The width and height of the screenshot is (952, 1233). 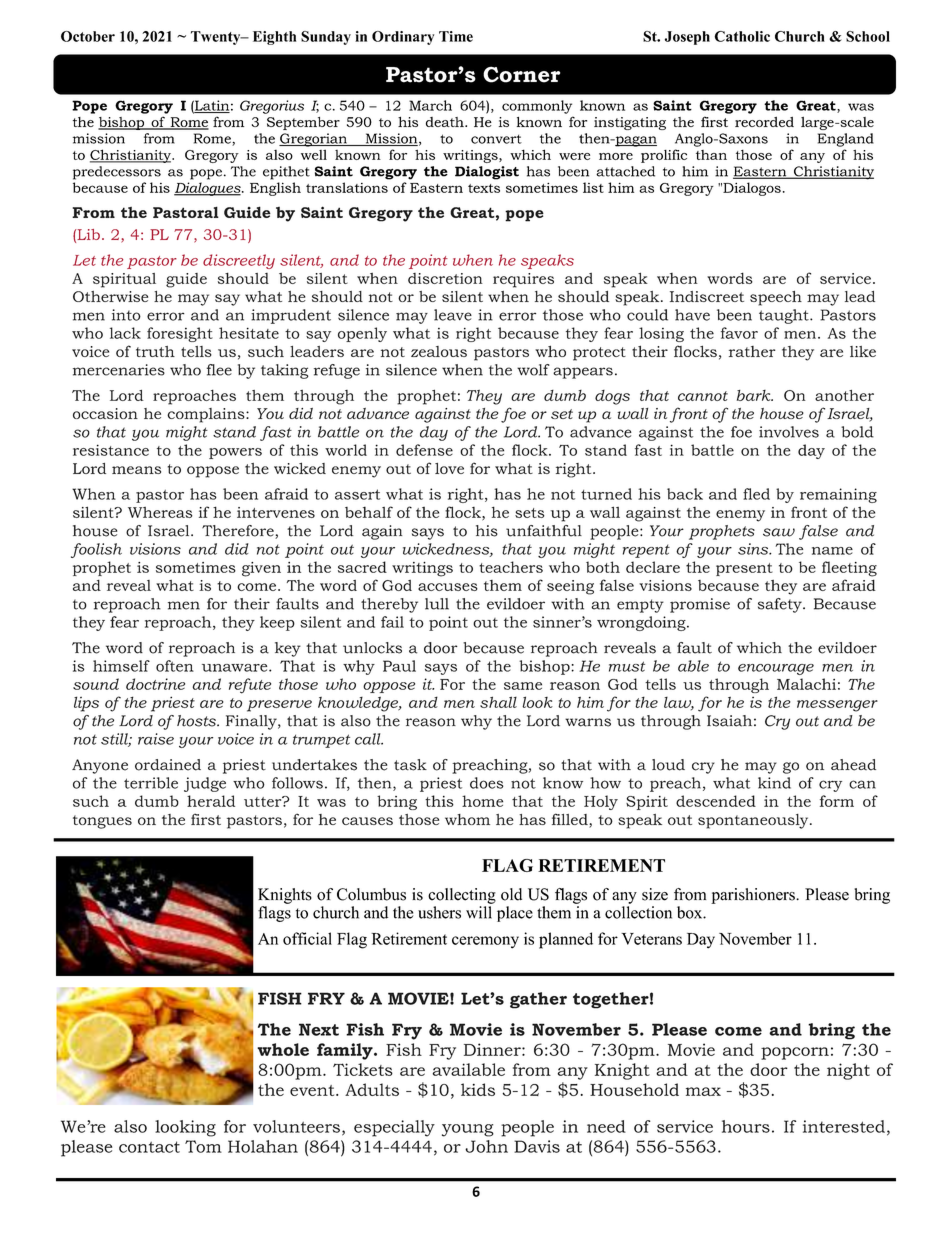 What do you see at coordinates (203, 1146) in the screenshot?
I see `Tom` at bounding box center [203, 1146].
